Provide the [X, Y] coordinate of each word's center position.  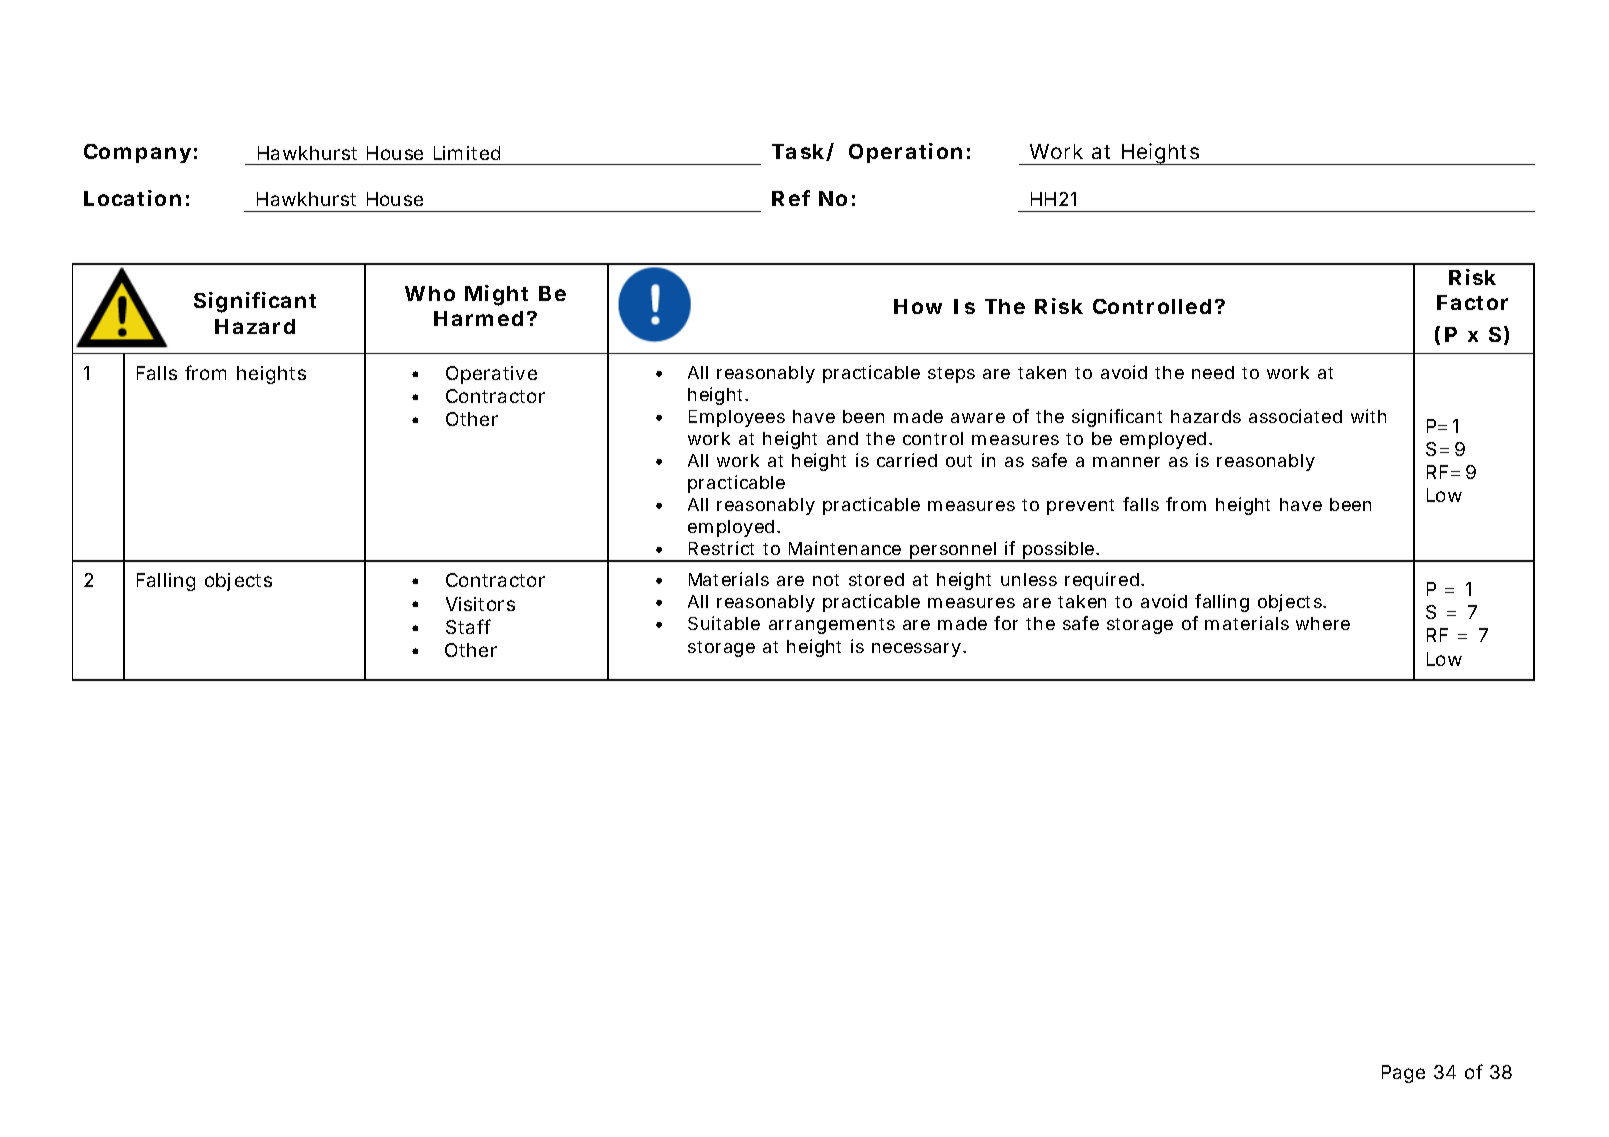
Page [1403, 1074]
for [1006, 623]
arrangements [832, 626]
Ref [791, 198]
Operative [491, 375]
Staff [468, 626]
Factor [1472, 302]
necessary [916, 650]
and [842, 438]
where [1323, 623]
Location [132, 198]
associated [1295, 416]
